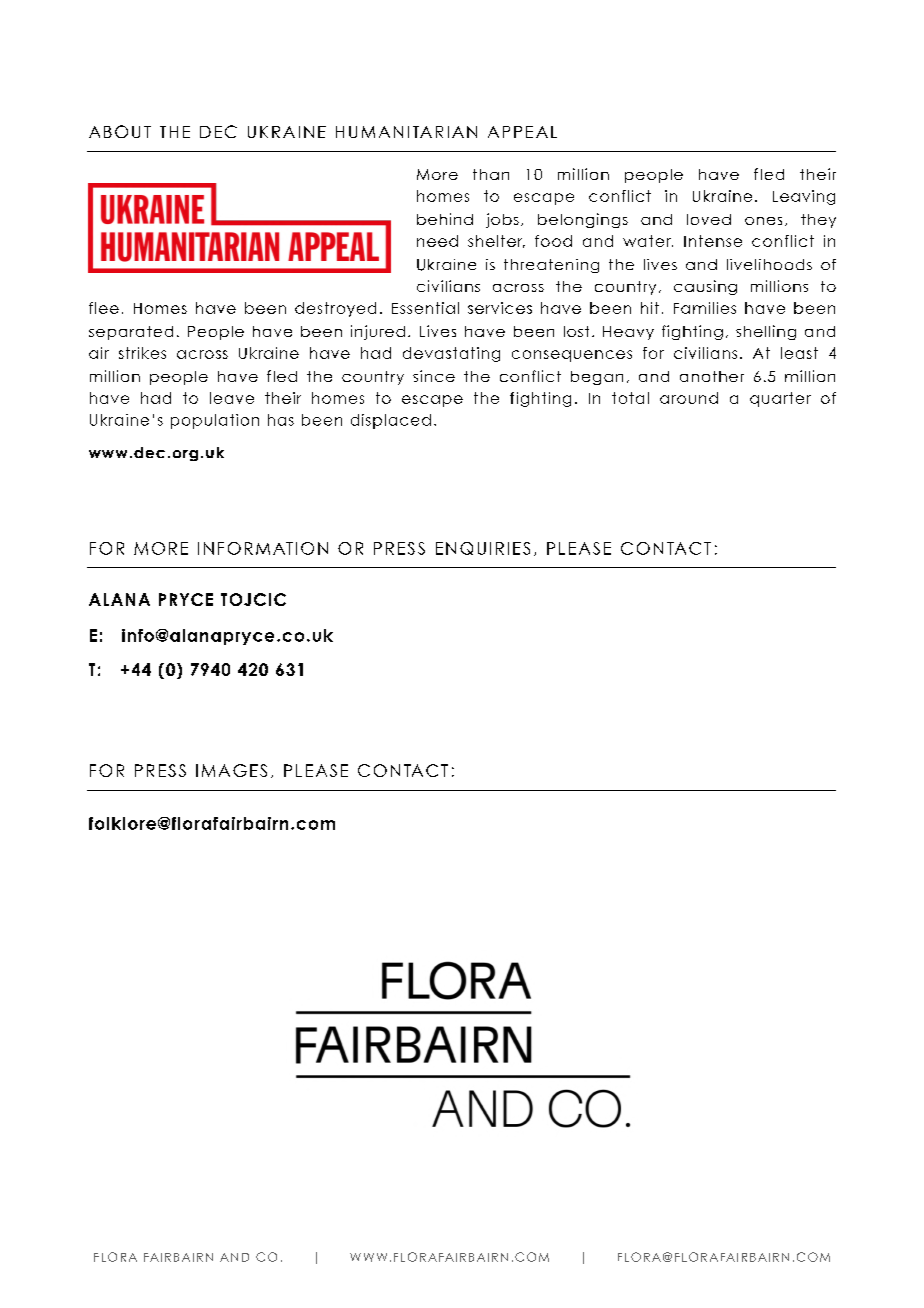  What do you see at coordinates (491, 174) in the screenshot?
I see `than` at bounding box center [491, 174].
